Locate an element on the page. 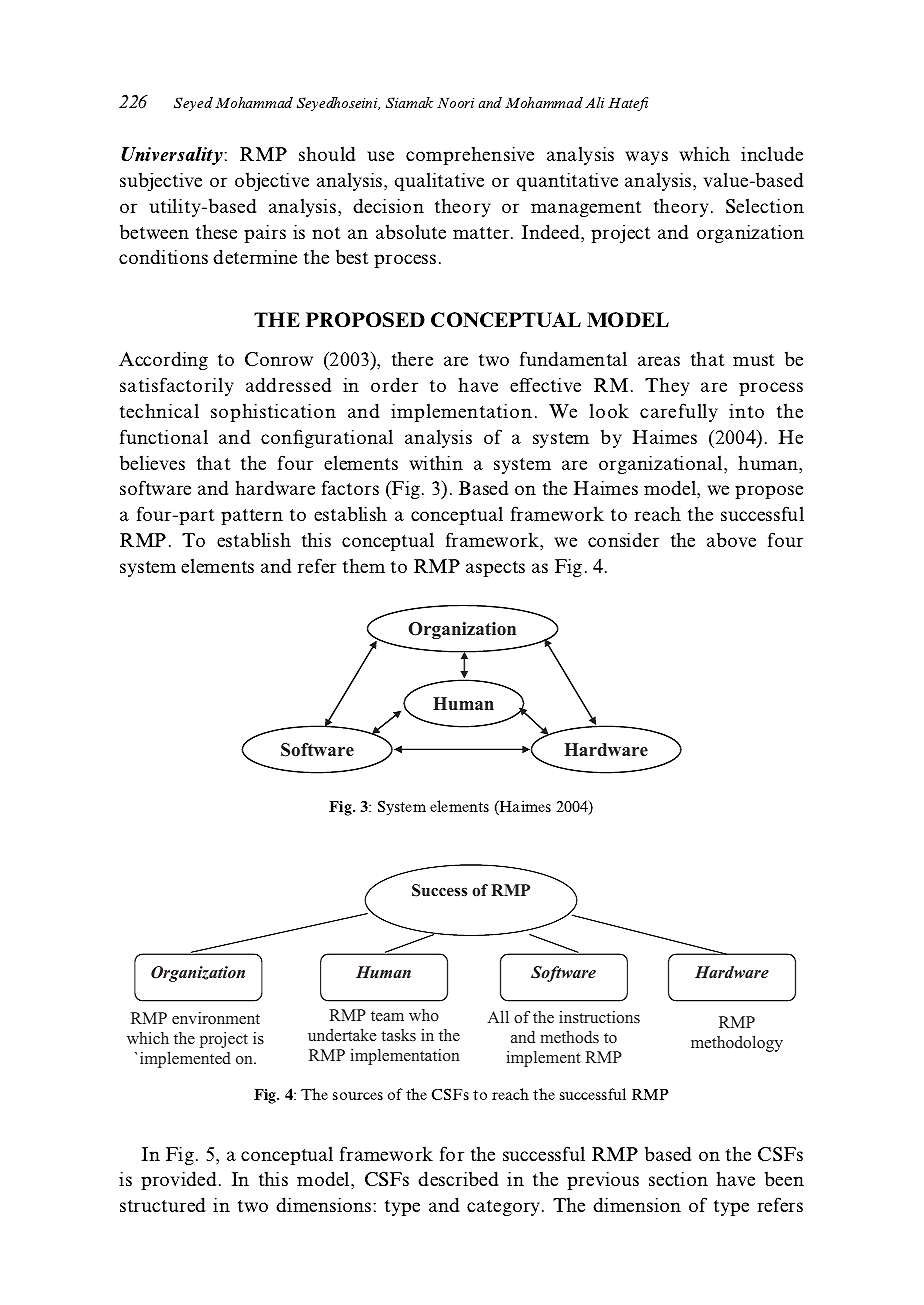 This image has width=924, height=1305. methodology is located at coordinates (737, 1044).
